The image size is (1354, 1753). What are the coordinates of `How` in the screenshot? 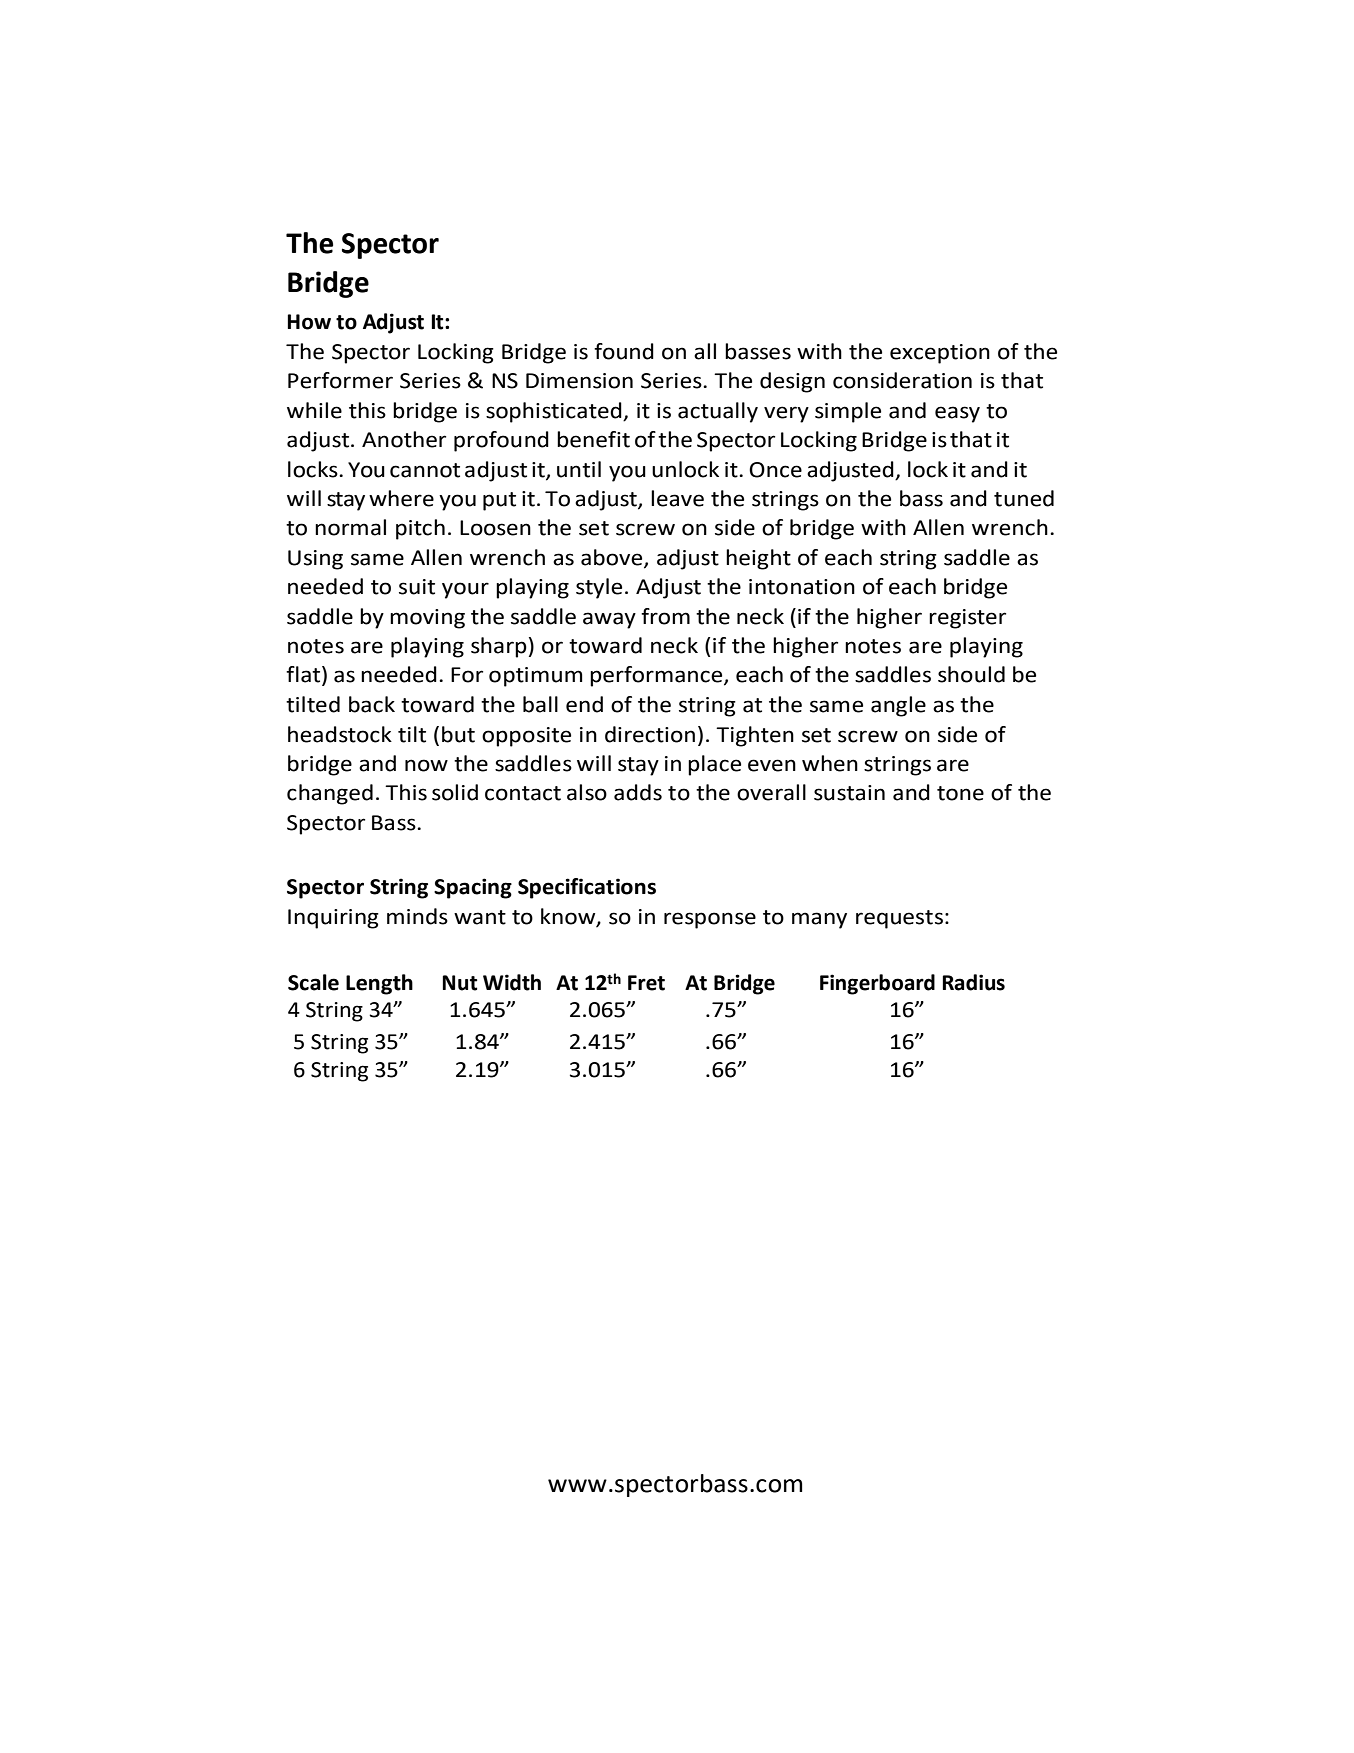 It's located at (309, 322).
